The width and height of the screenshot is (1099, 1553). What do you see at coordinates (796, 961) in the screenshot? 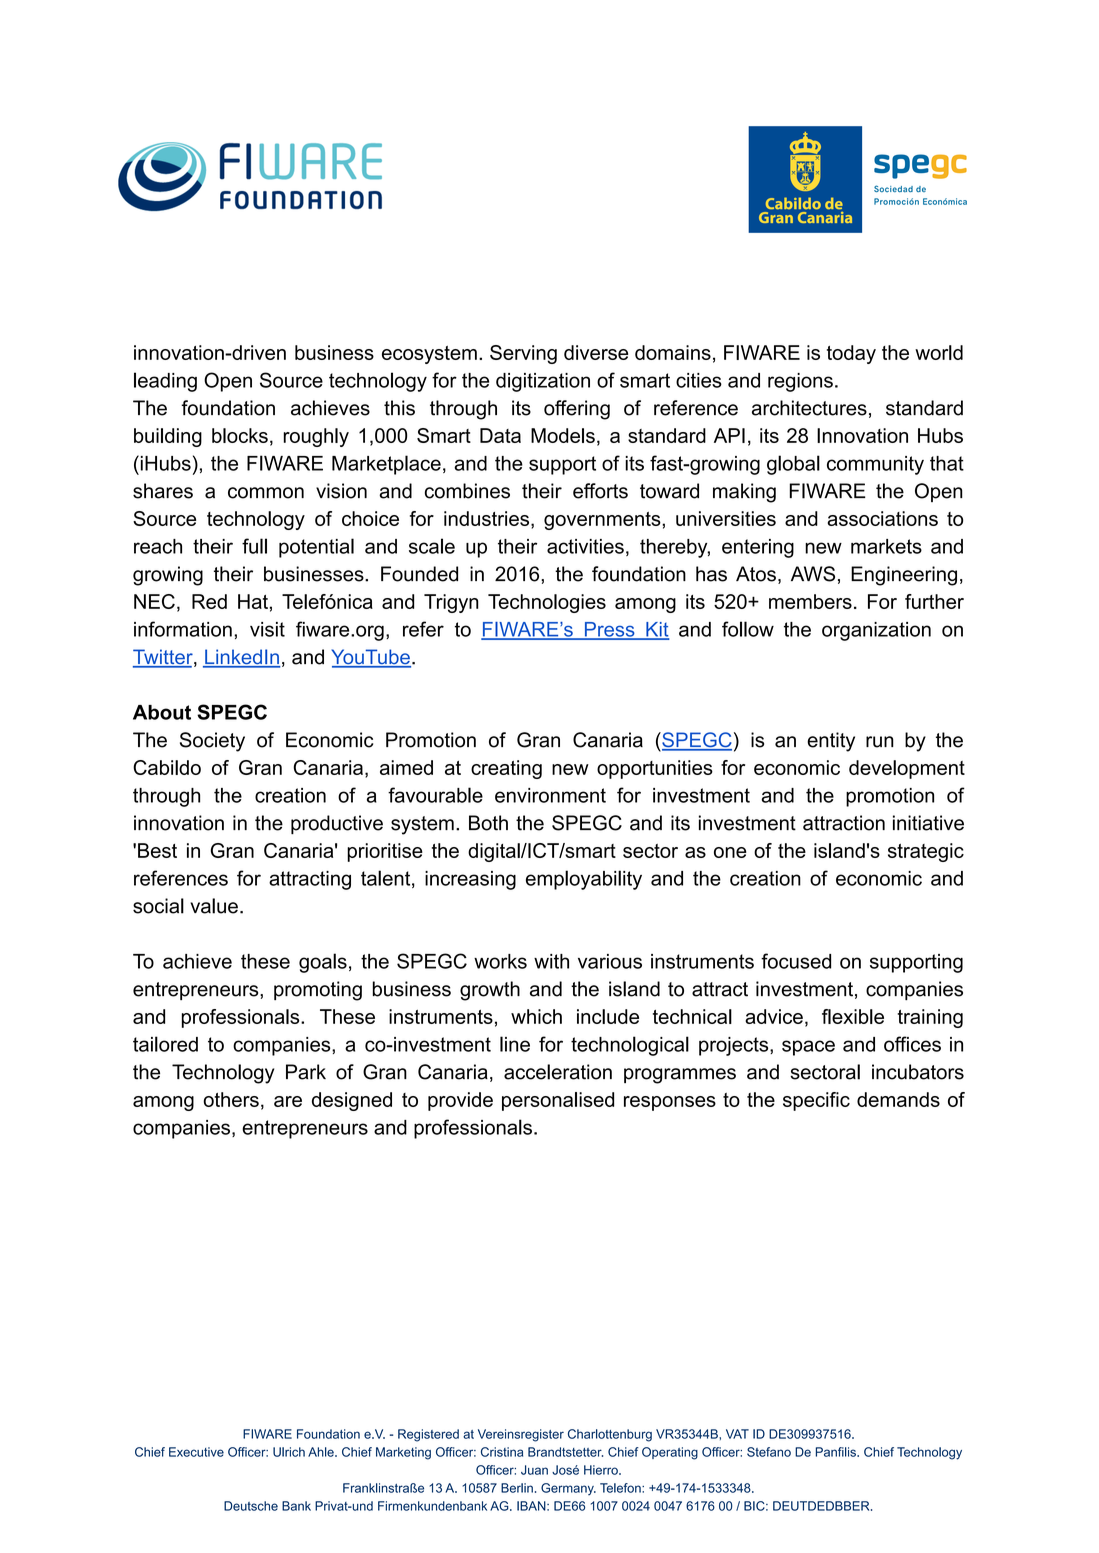
I see `focused` at bounding box center [796, 961].
